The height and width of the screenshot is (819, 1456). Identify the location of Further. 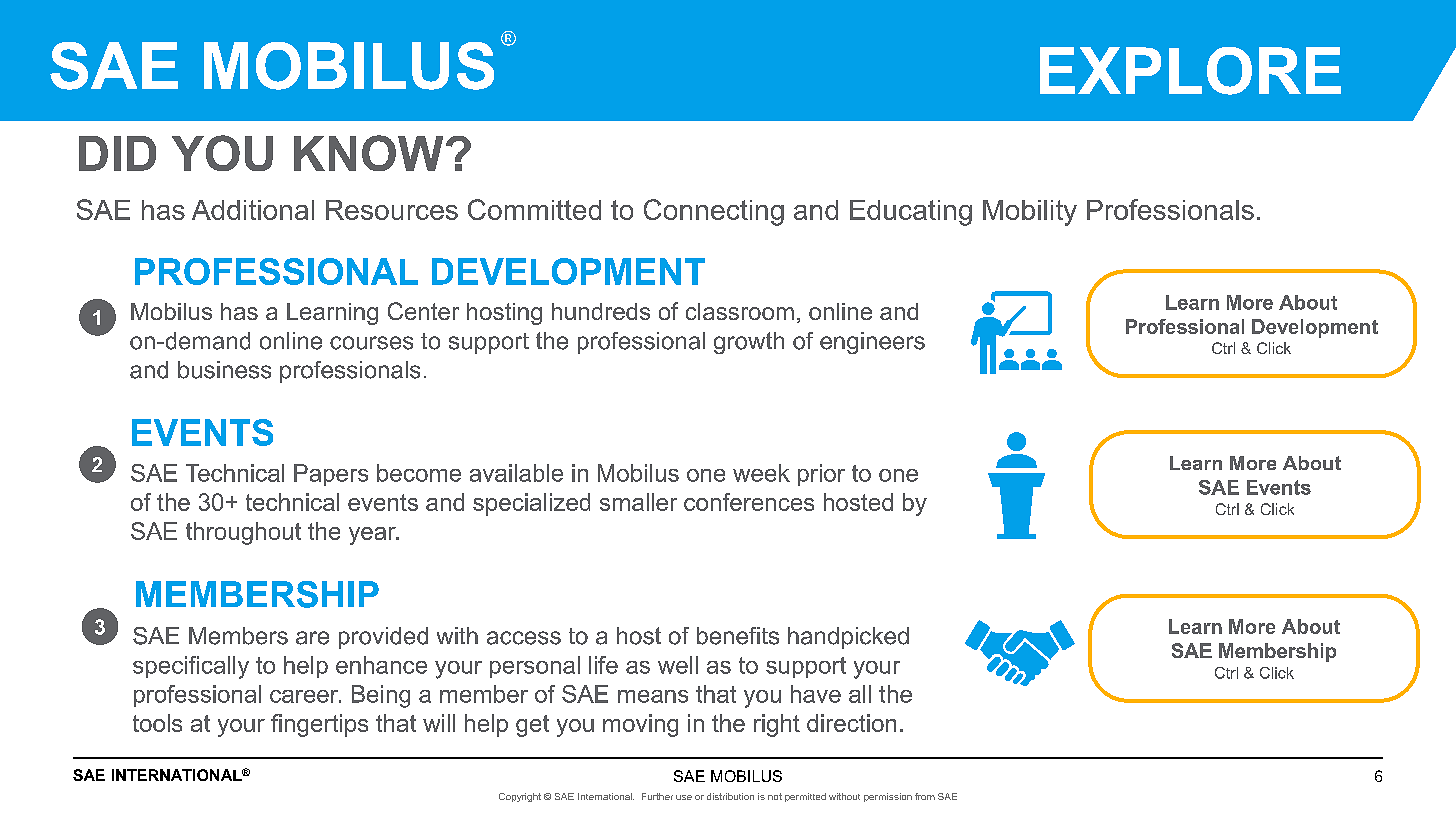
(657, 796).
